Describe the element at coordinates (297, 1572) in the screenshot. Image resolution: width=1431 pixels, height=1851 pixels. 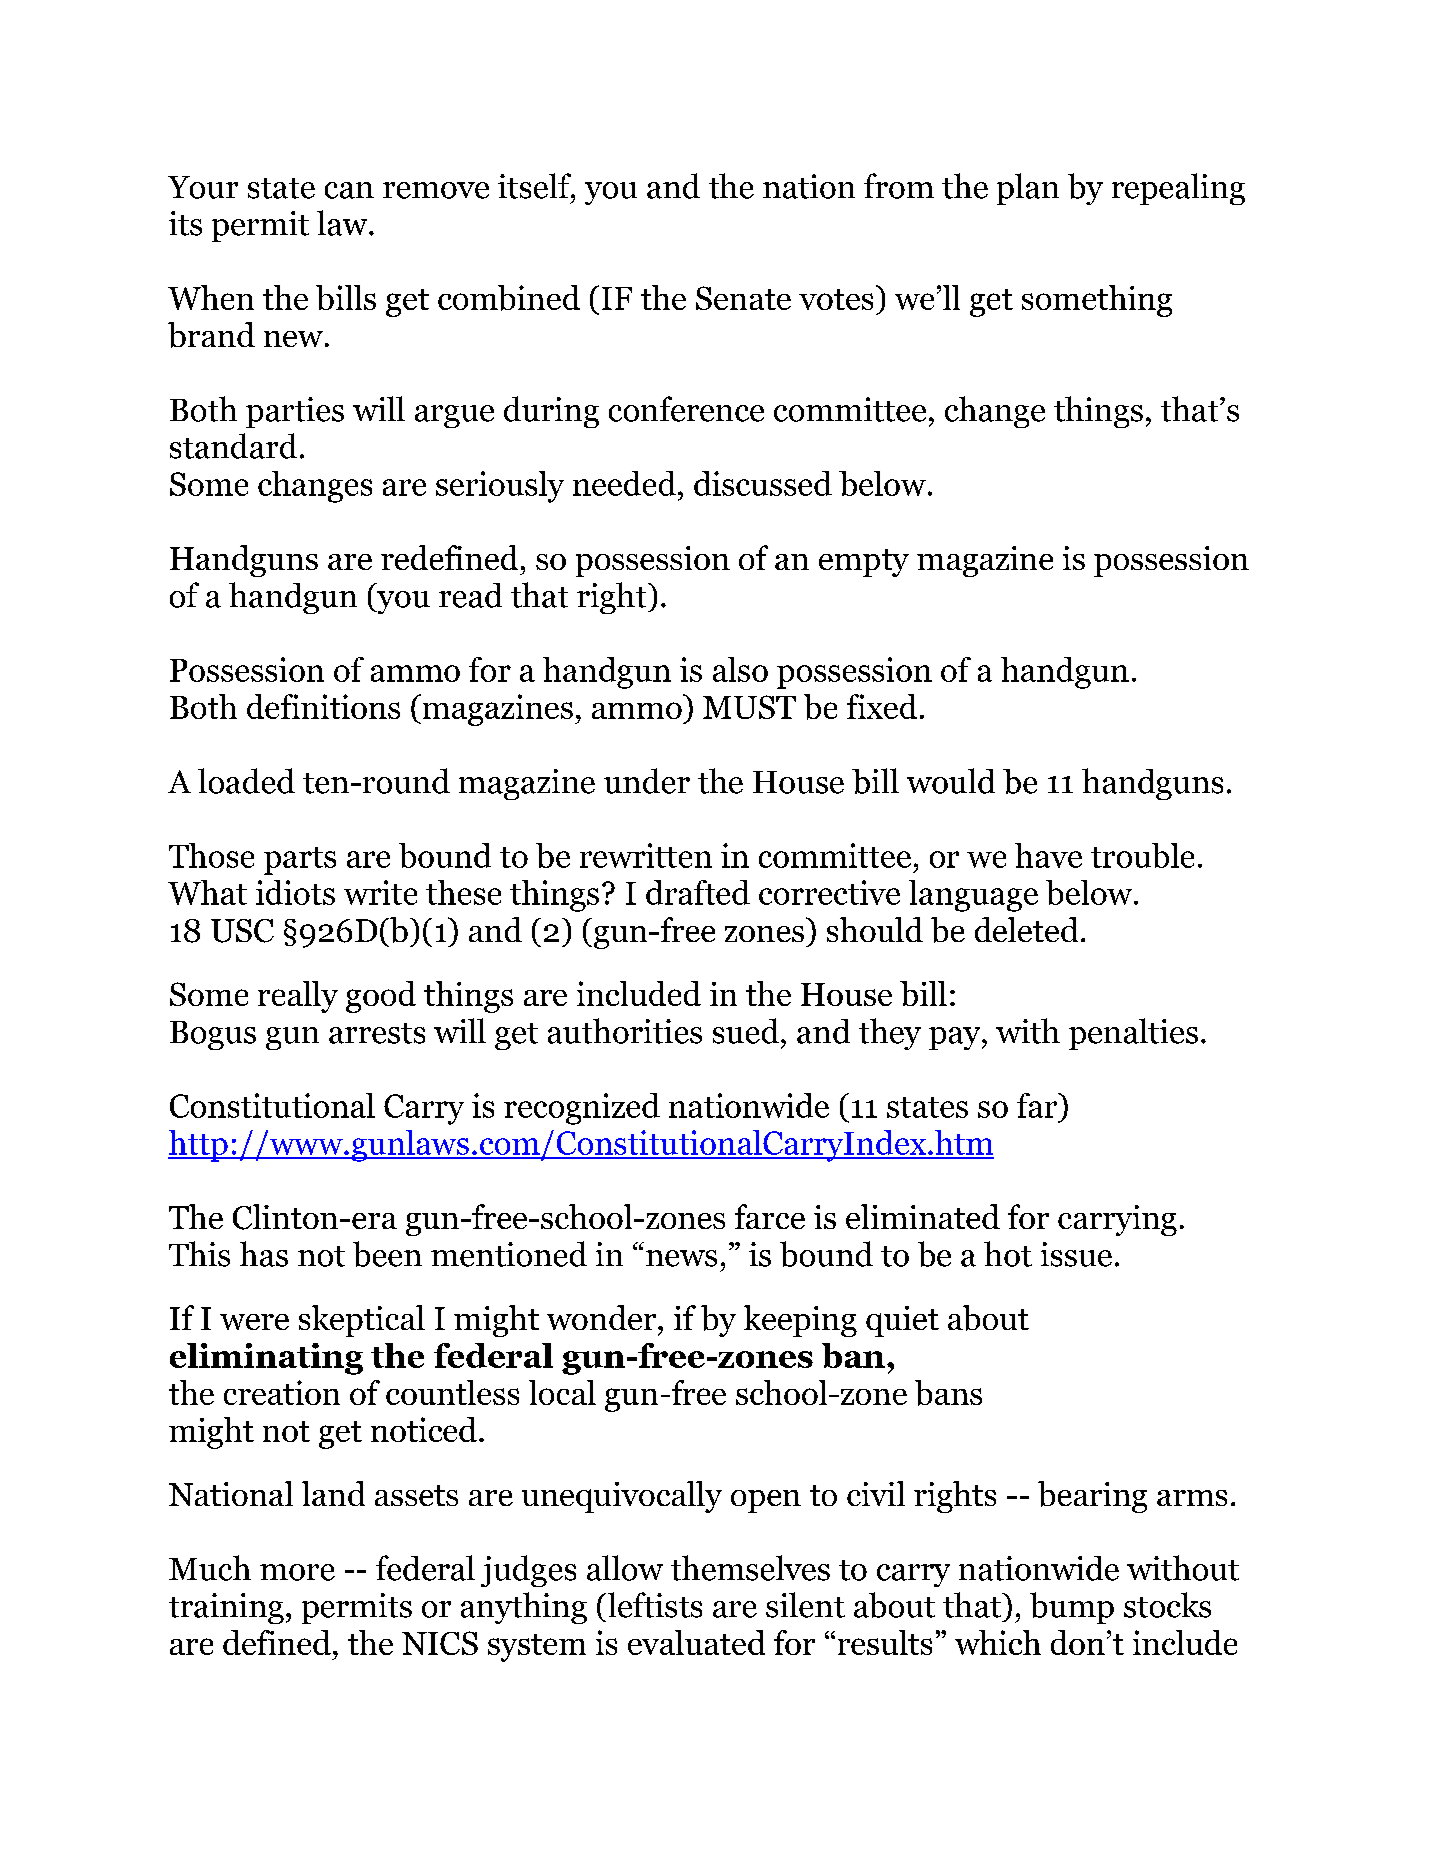
I see `more` at that location.
